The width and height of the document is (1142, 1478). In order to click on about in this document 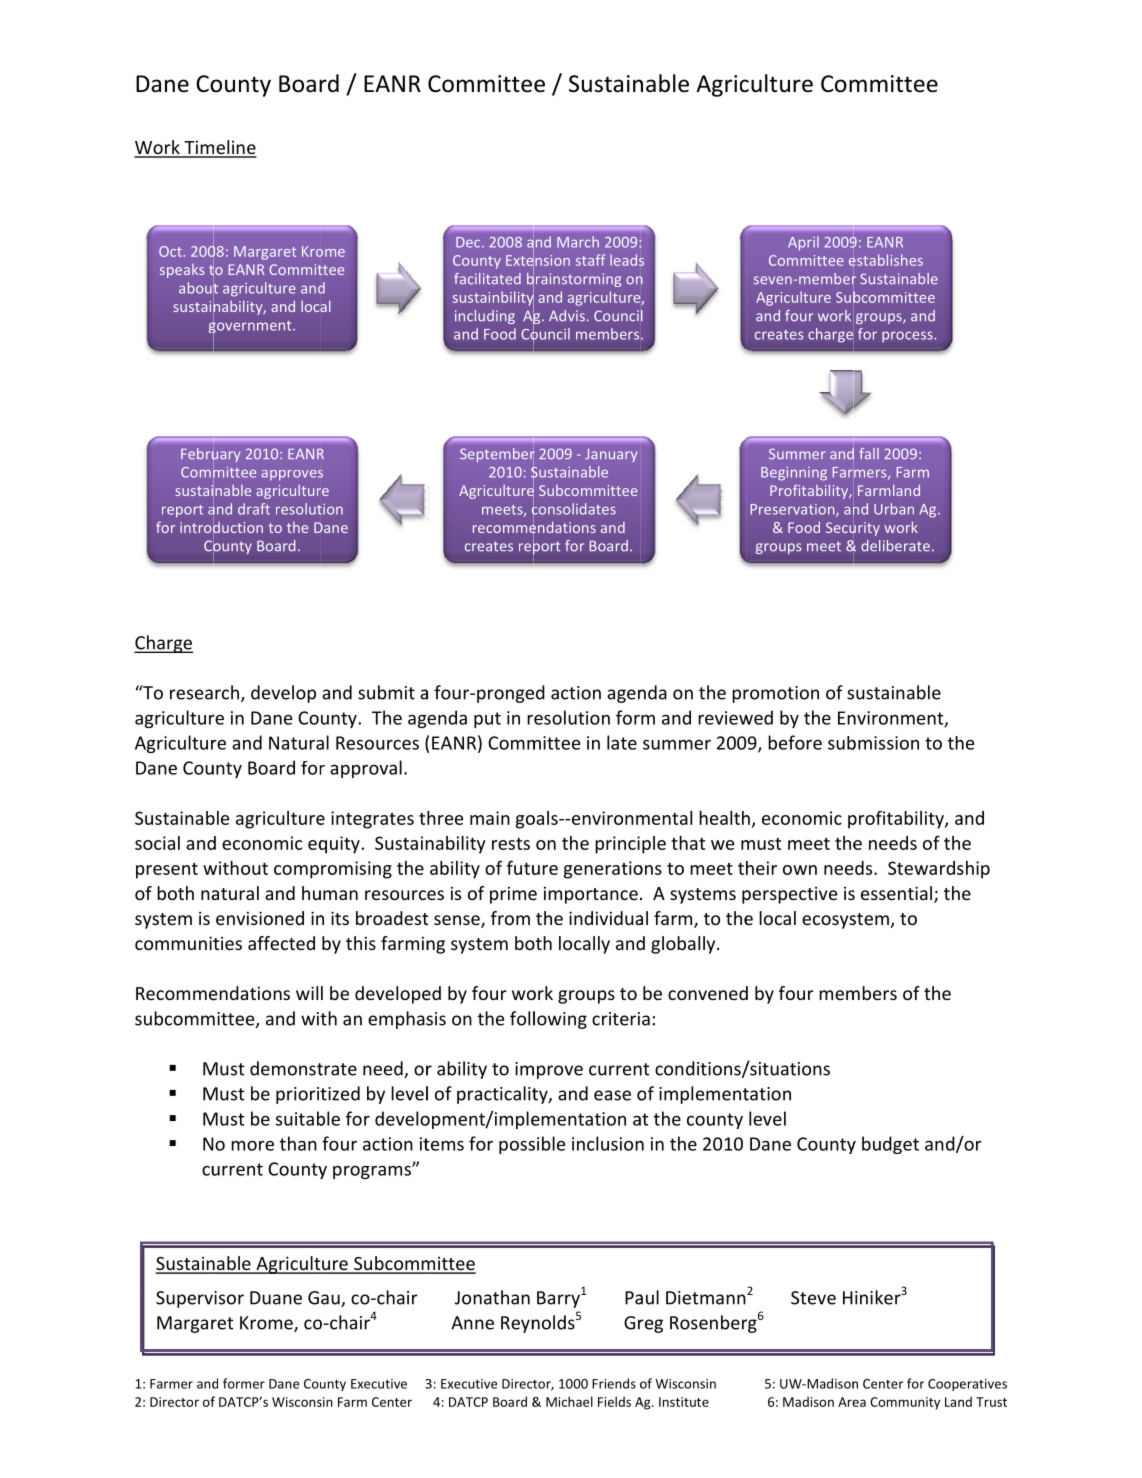, I will do `click(198, 287)`.
